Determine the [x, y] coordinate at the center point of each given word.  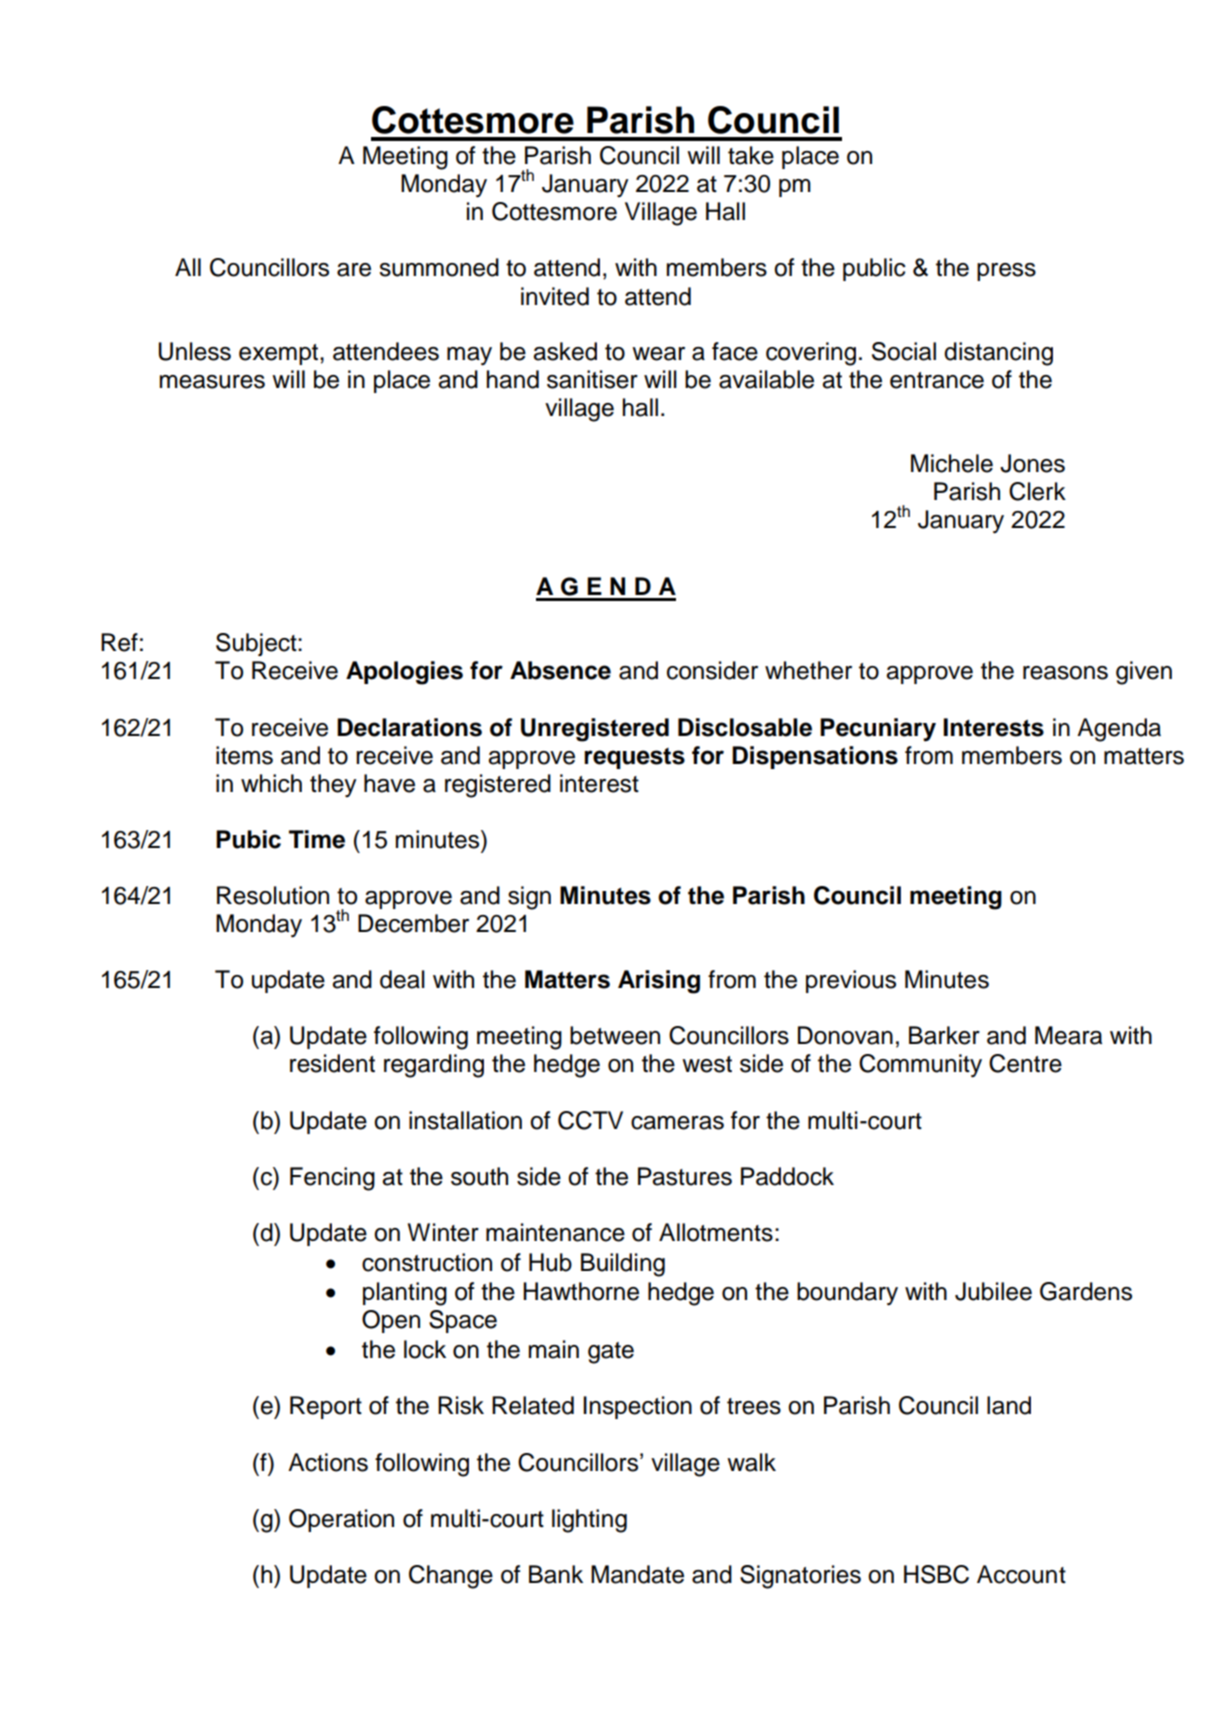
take [751, 155]
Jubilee [993, 1291]
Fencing [332, 1179]
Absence [560, 670]
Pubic [248, 839]
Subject [257, 644]
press [1006, 272]
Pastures [685, 1176]
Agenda [1119, 730]
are [354, 270]
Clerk [1037, 491]
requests [634, 758]
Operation [341, 1520]
